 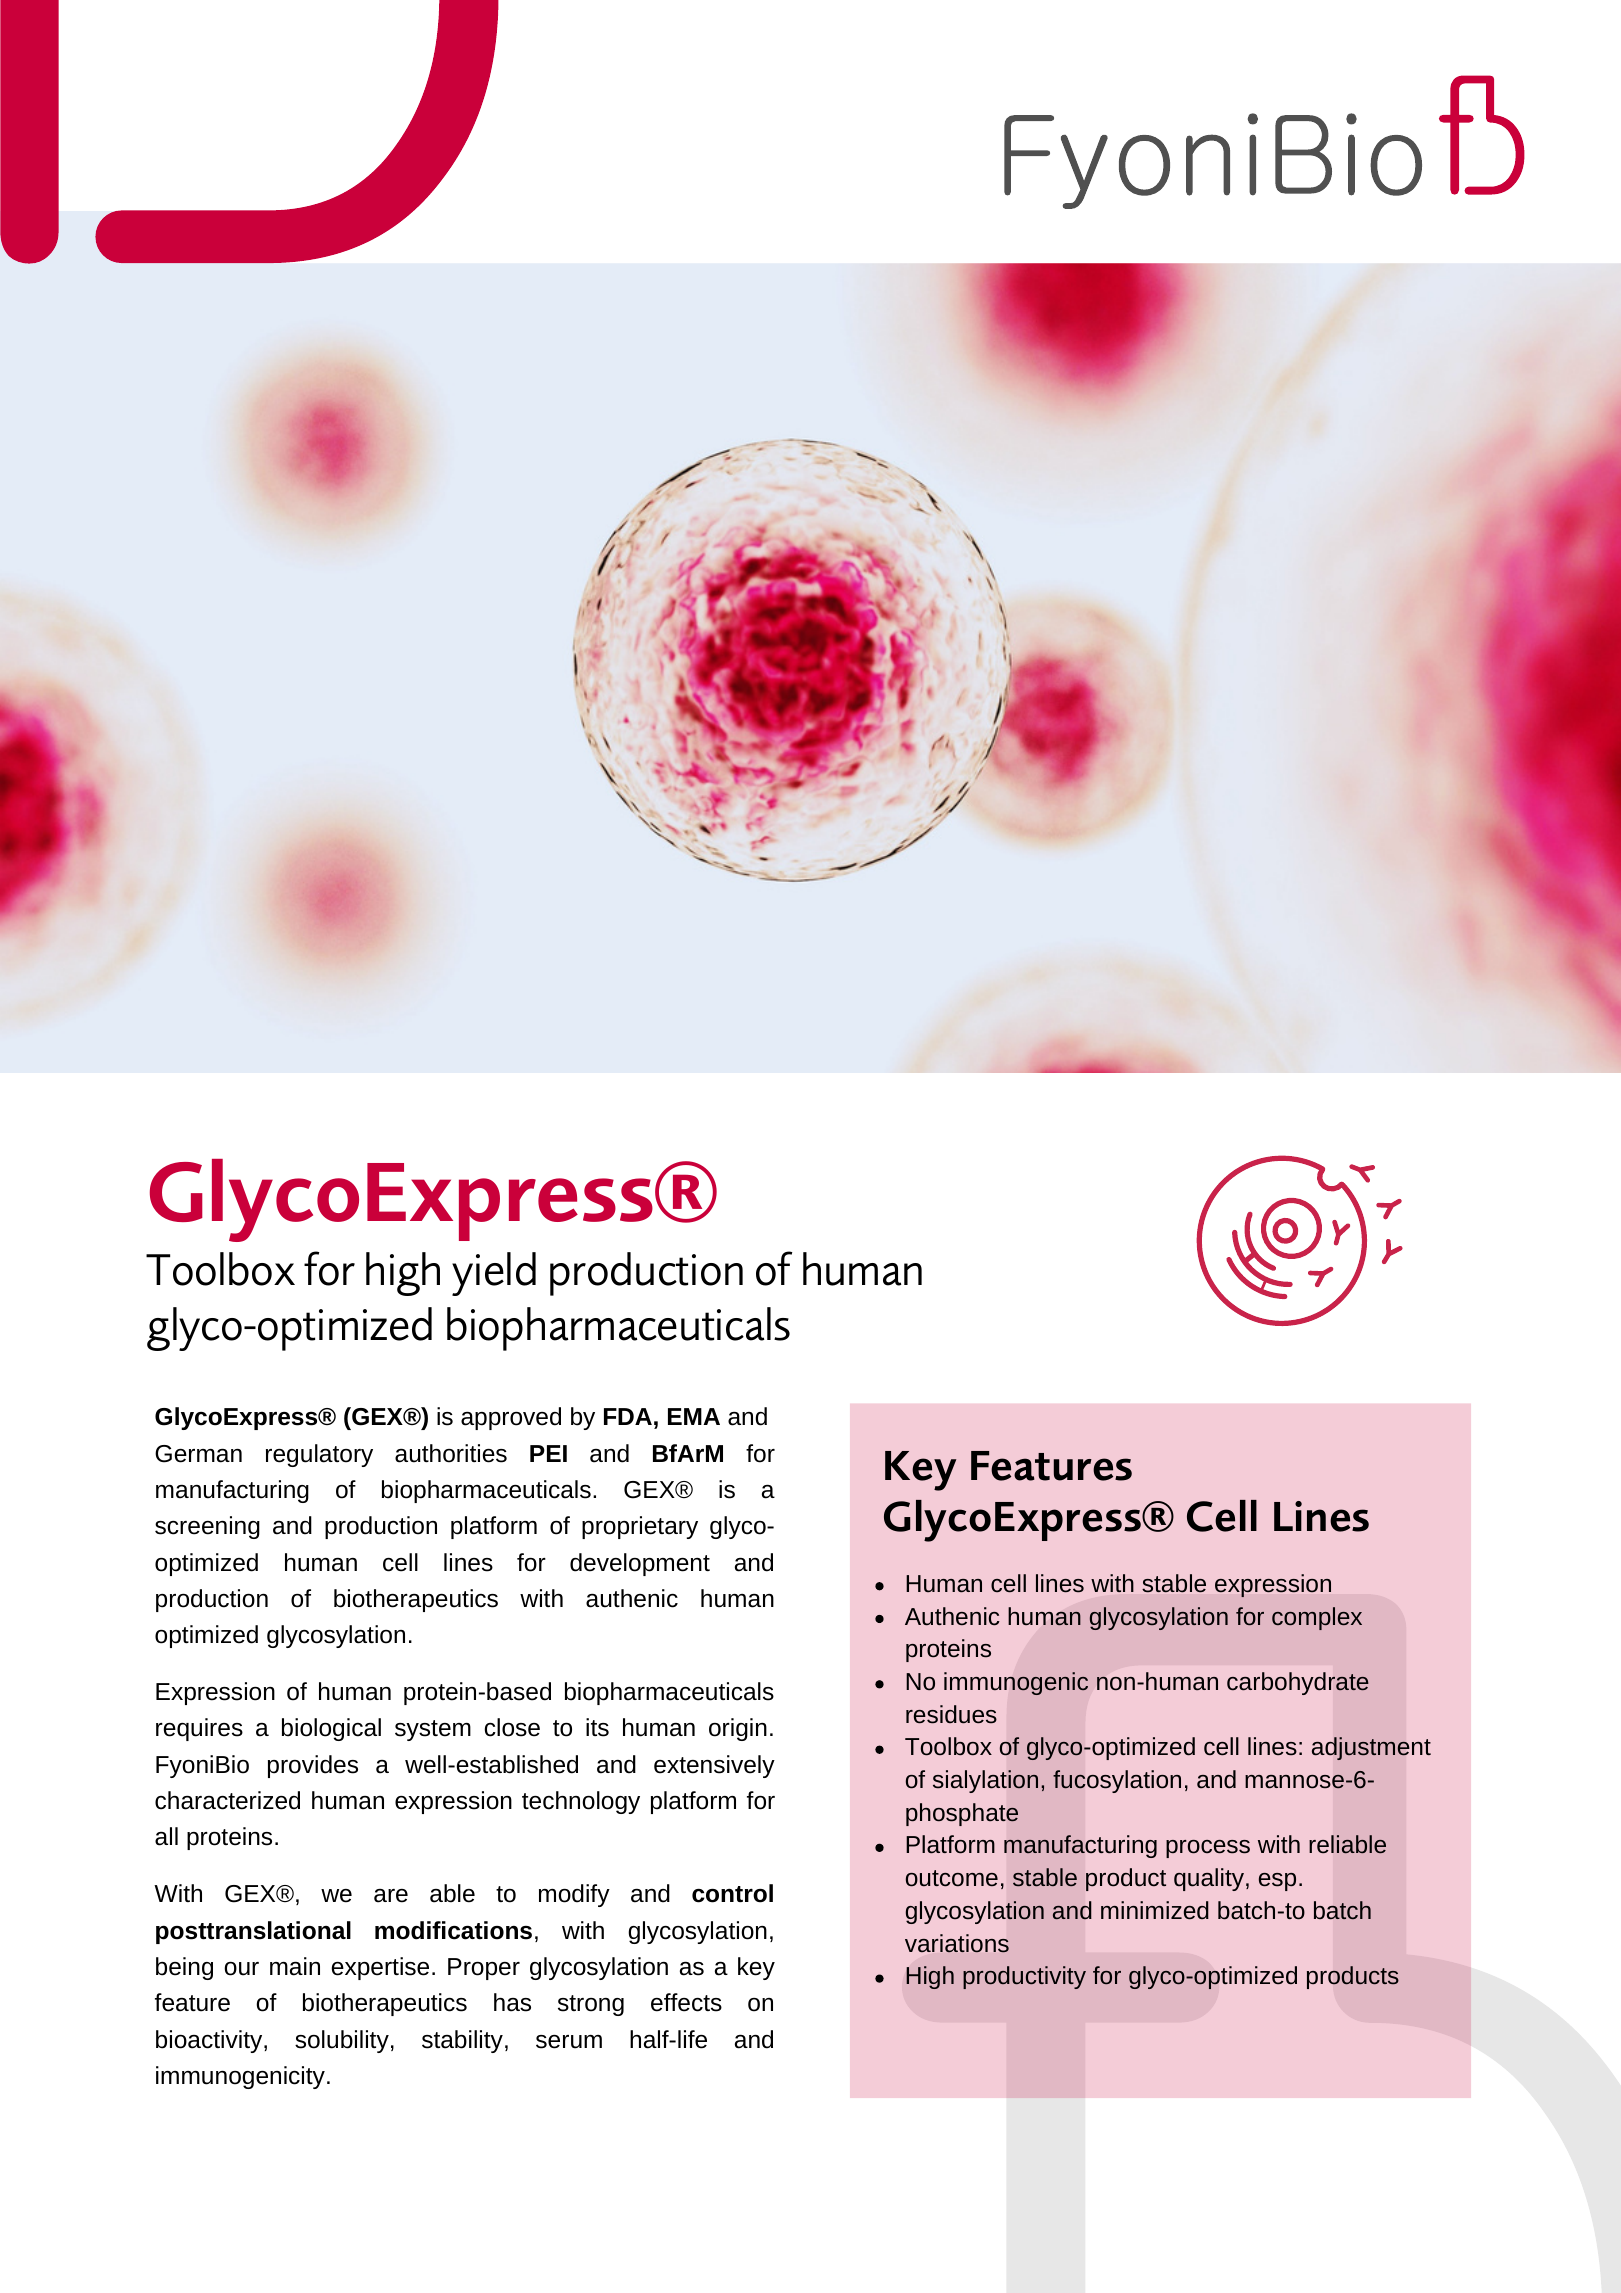 What do you see at coordinates (628, 1416) in the screenshot?
I see `FDA` at bounding box center [628, 1416].
